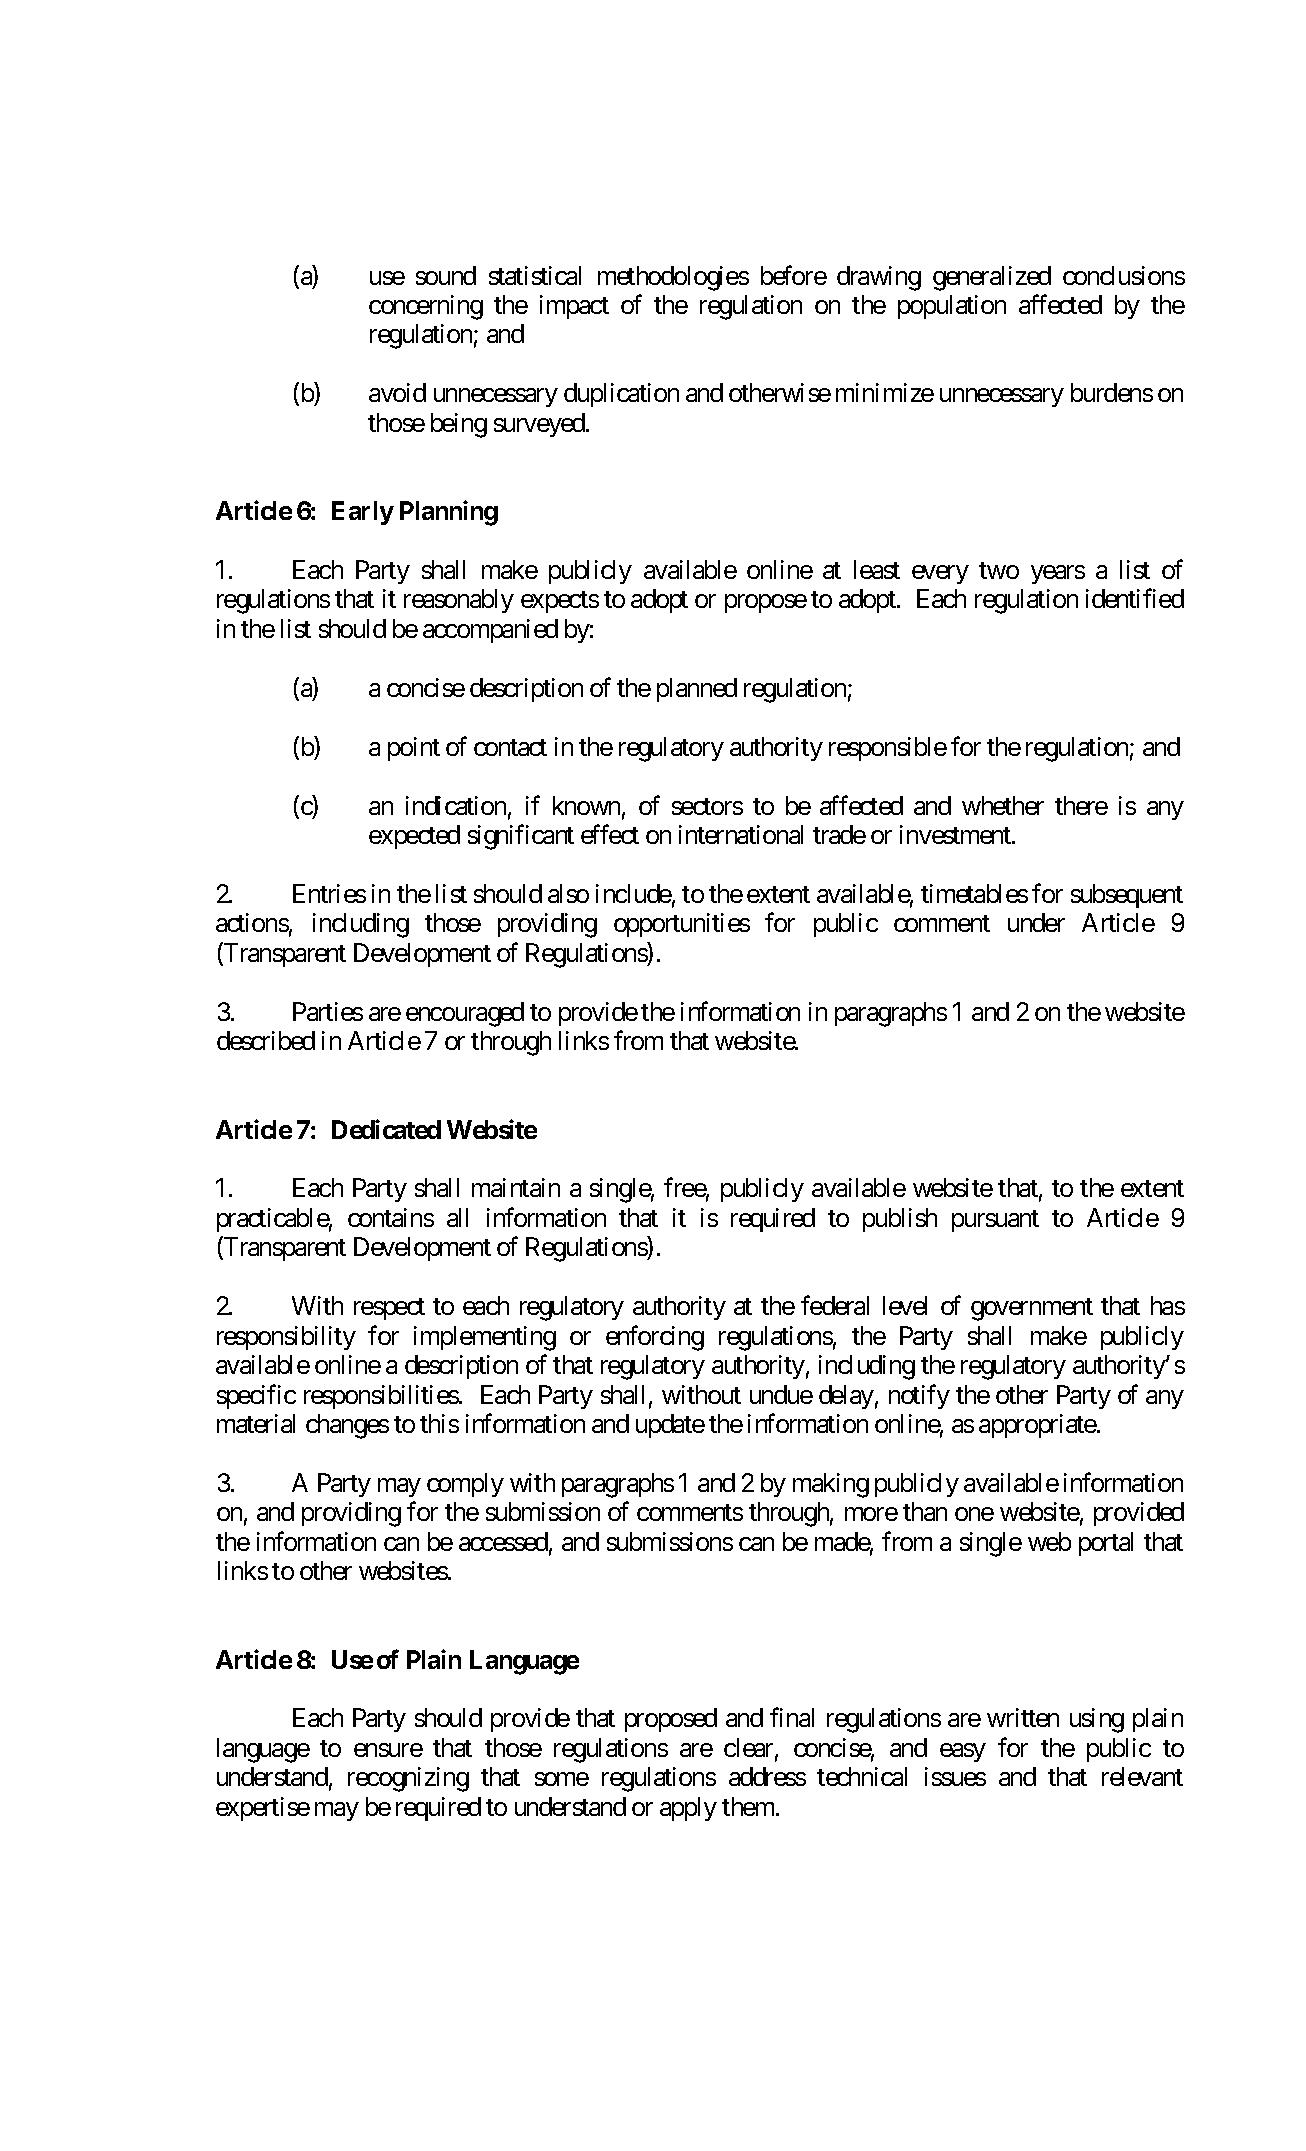  Describe the element at coordinates (1127, 896) in the screenshot. I see `subsequent` at that location.
